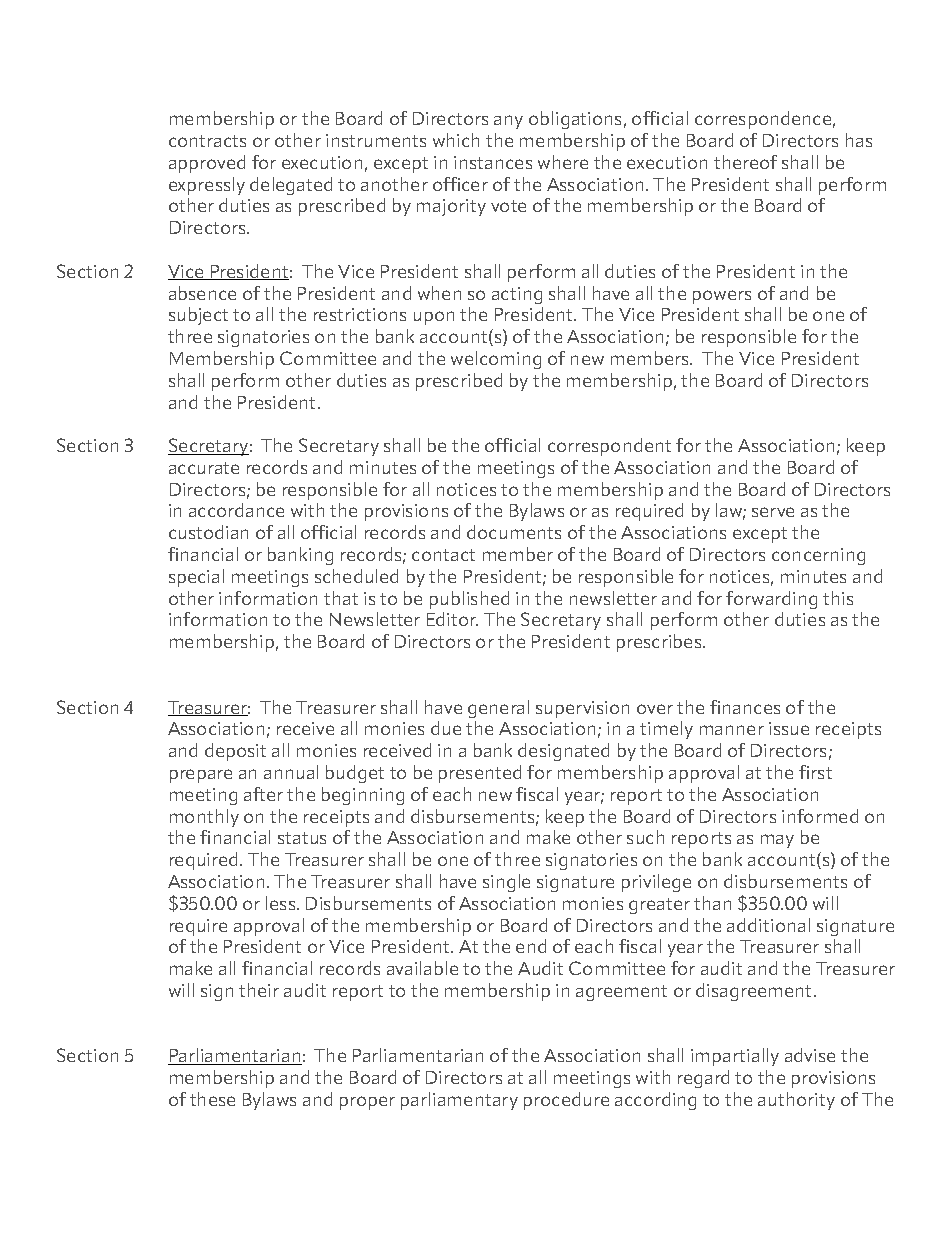 This page has width=952, height=1233. Describe the element at coordinates (777, 841) in the page. I see `may` at that location.
